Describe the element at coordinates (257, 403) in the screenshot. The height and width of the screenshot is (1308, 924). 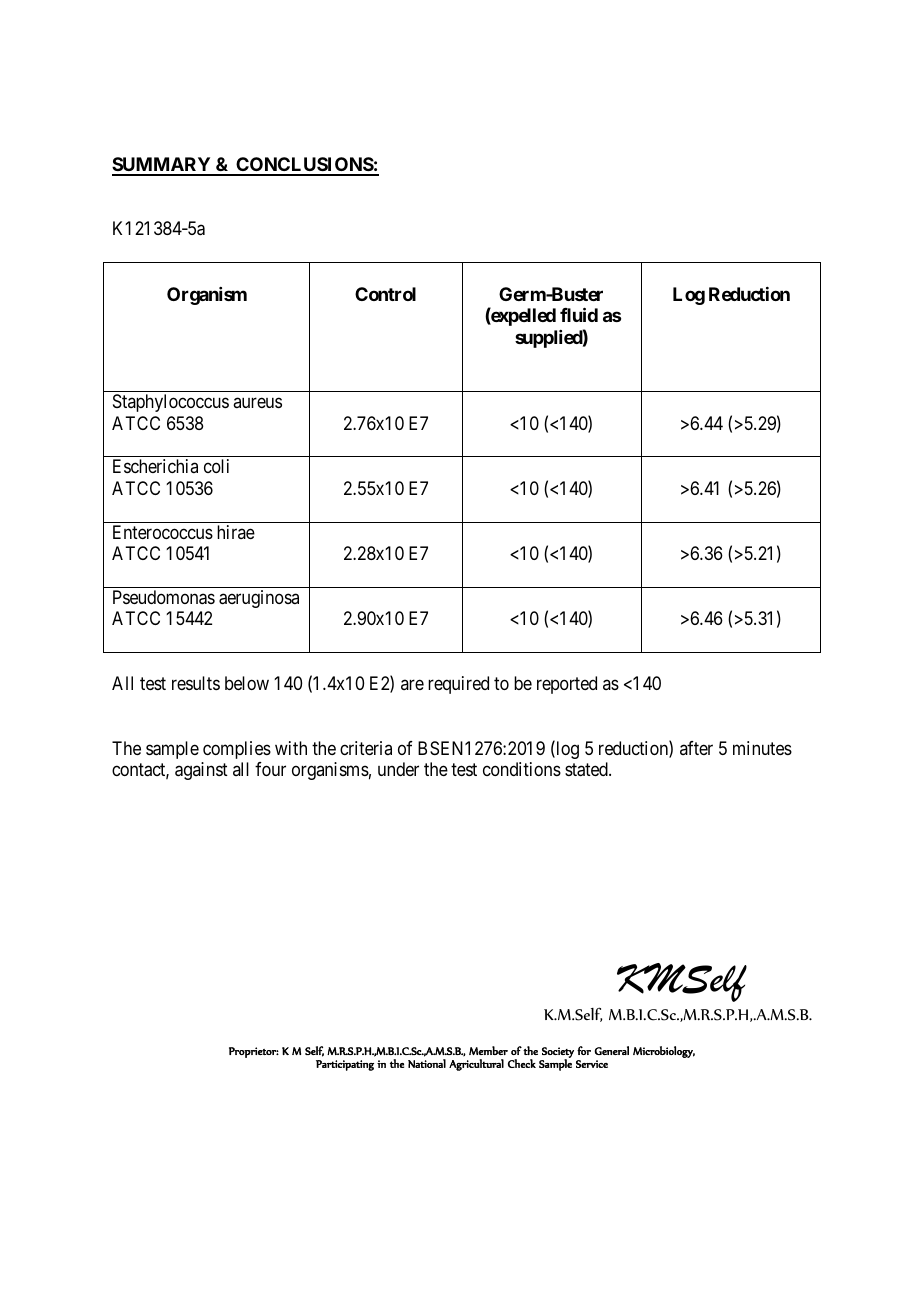
I see `aureus` at that location.
